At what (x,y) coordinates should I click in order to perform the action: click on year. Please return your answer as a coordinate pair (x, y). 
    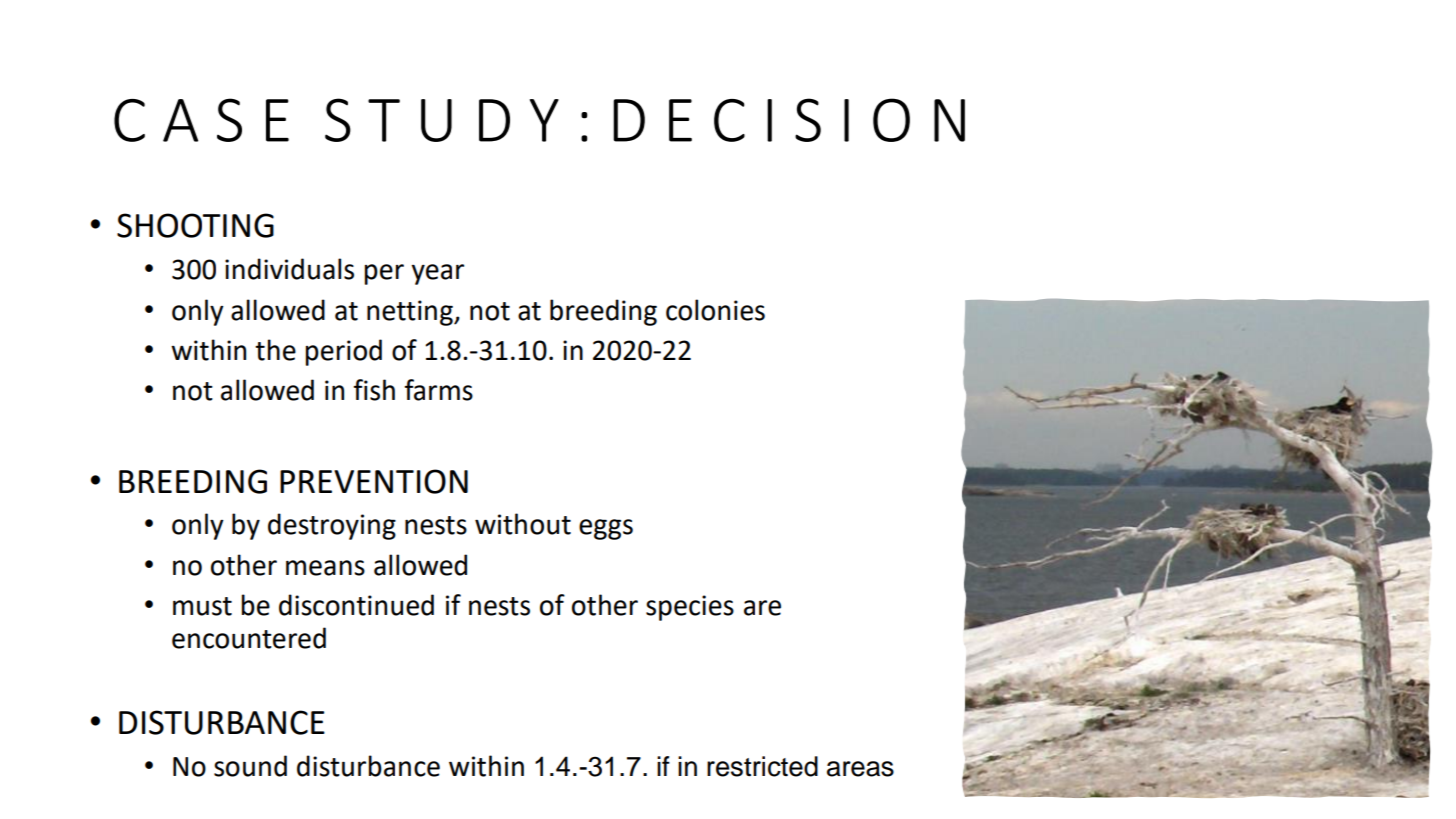
    Looking at the image, I should click on (437, 274).
